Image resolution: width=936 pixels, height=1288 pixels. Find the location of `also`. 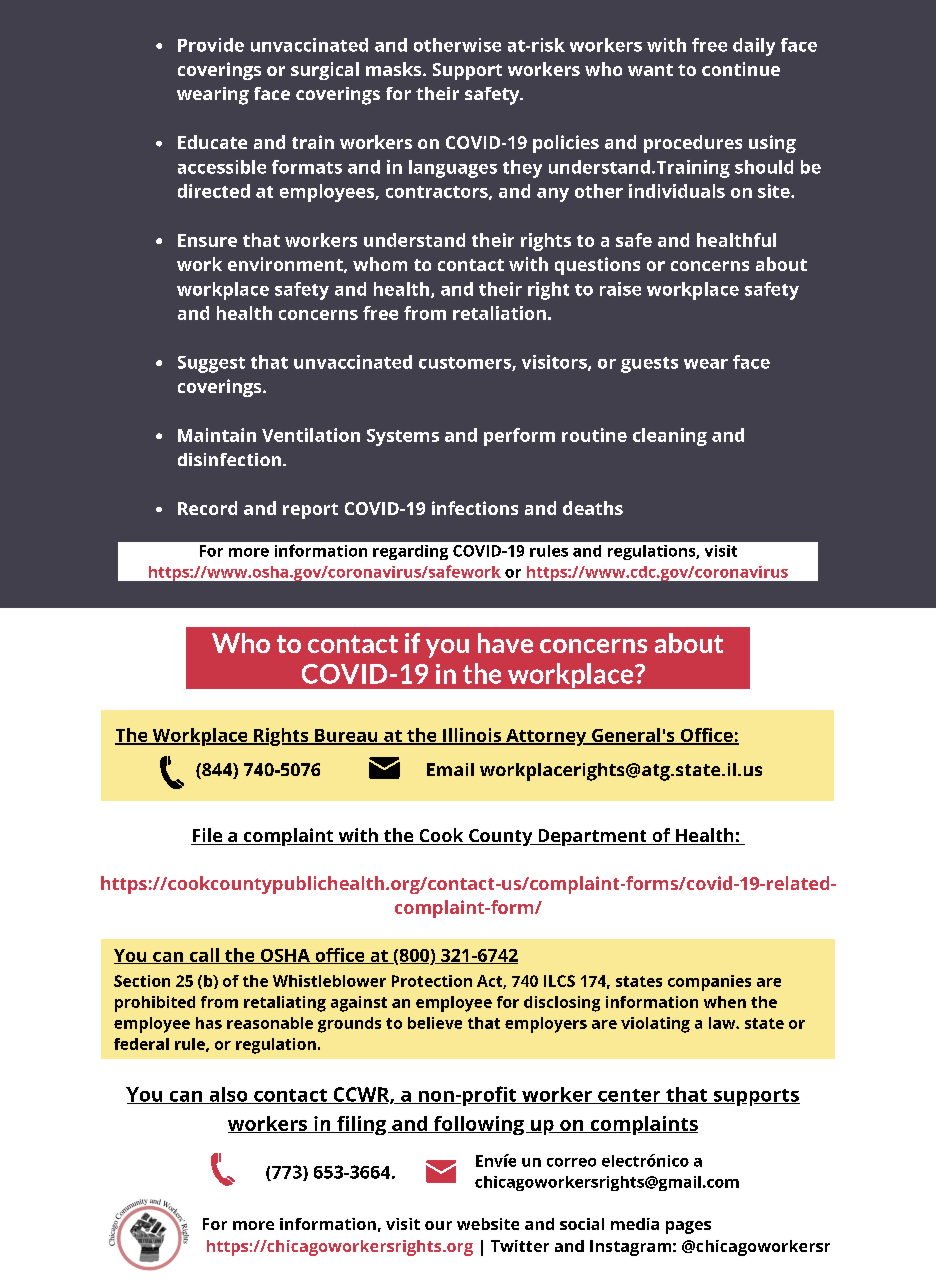

also is located at coordinates (228, 1095).
